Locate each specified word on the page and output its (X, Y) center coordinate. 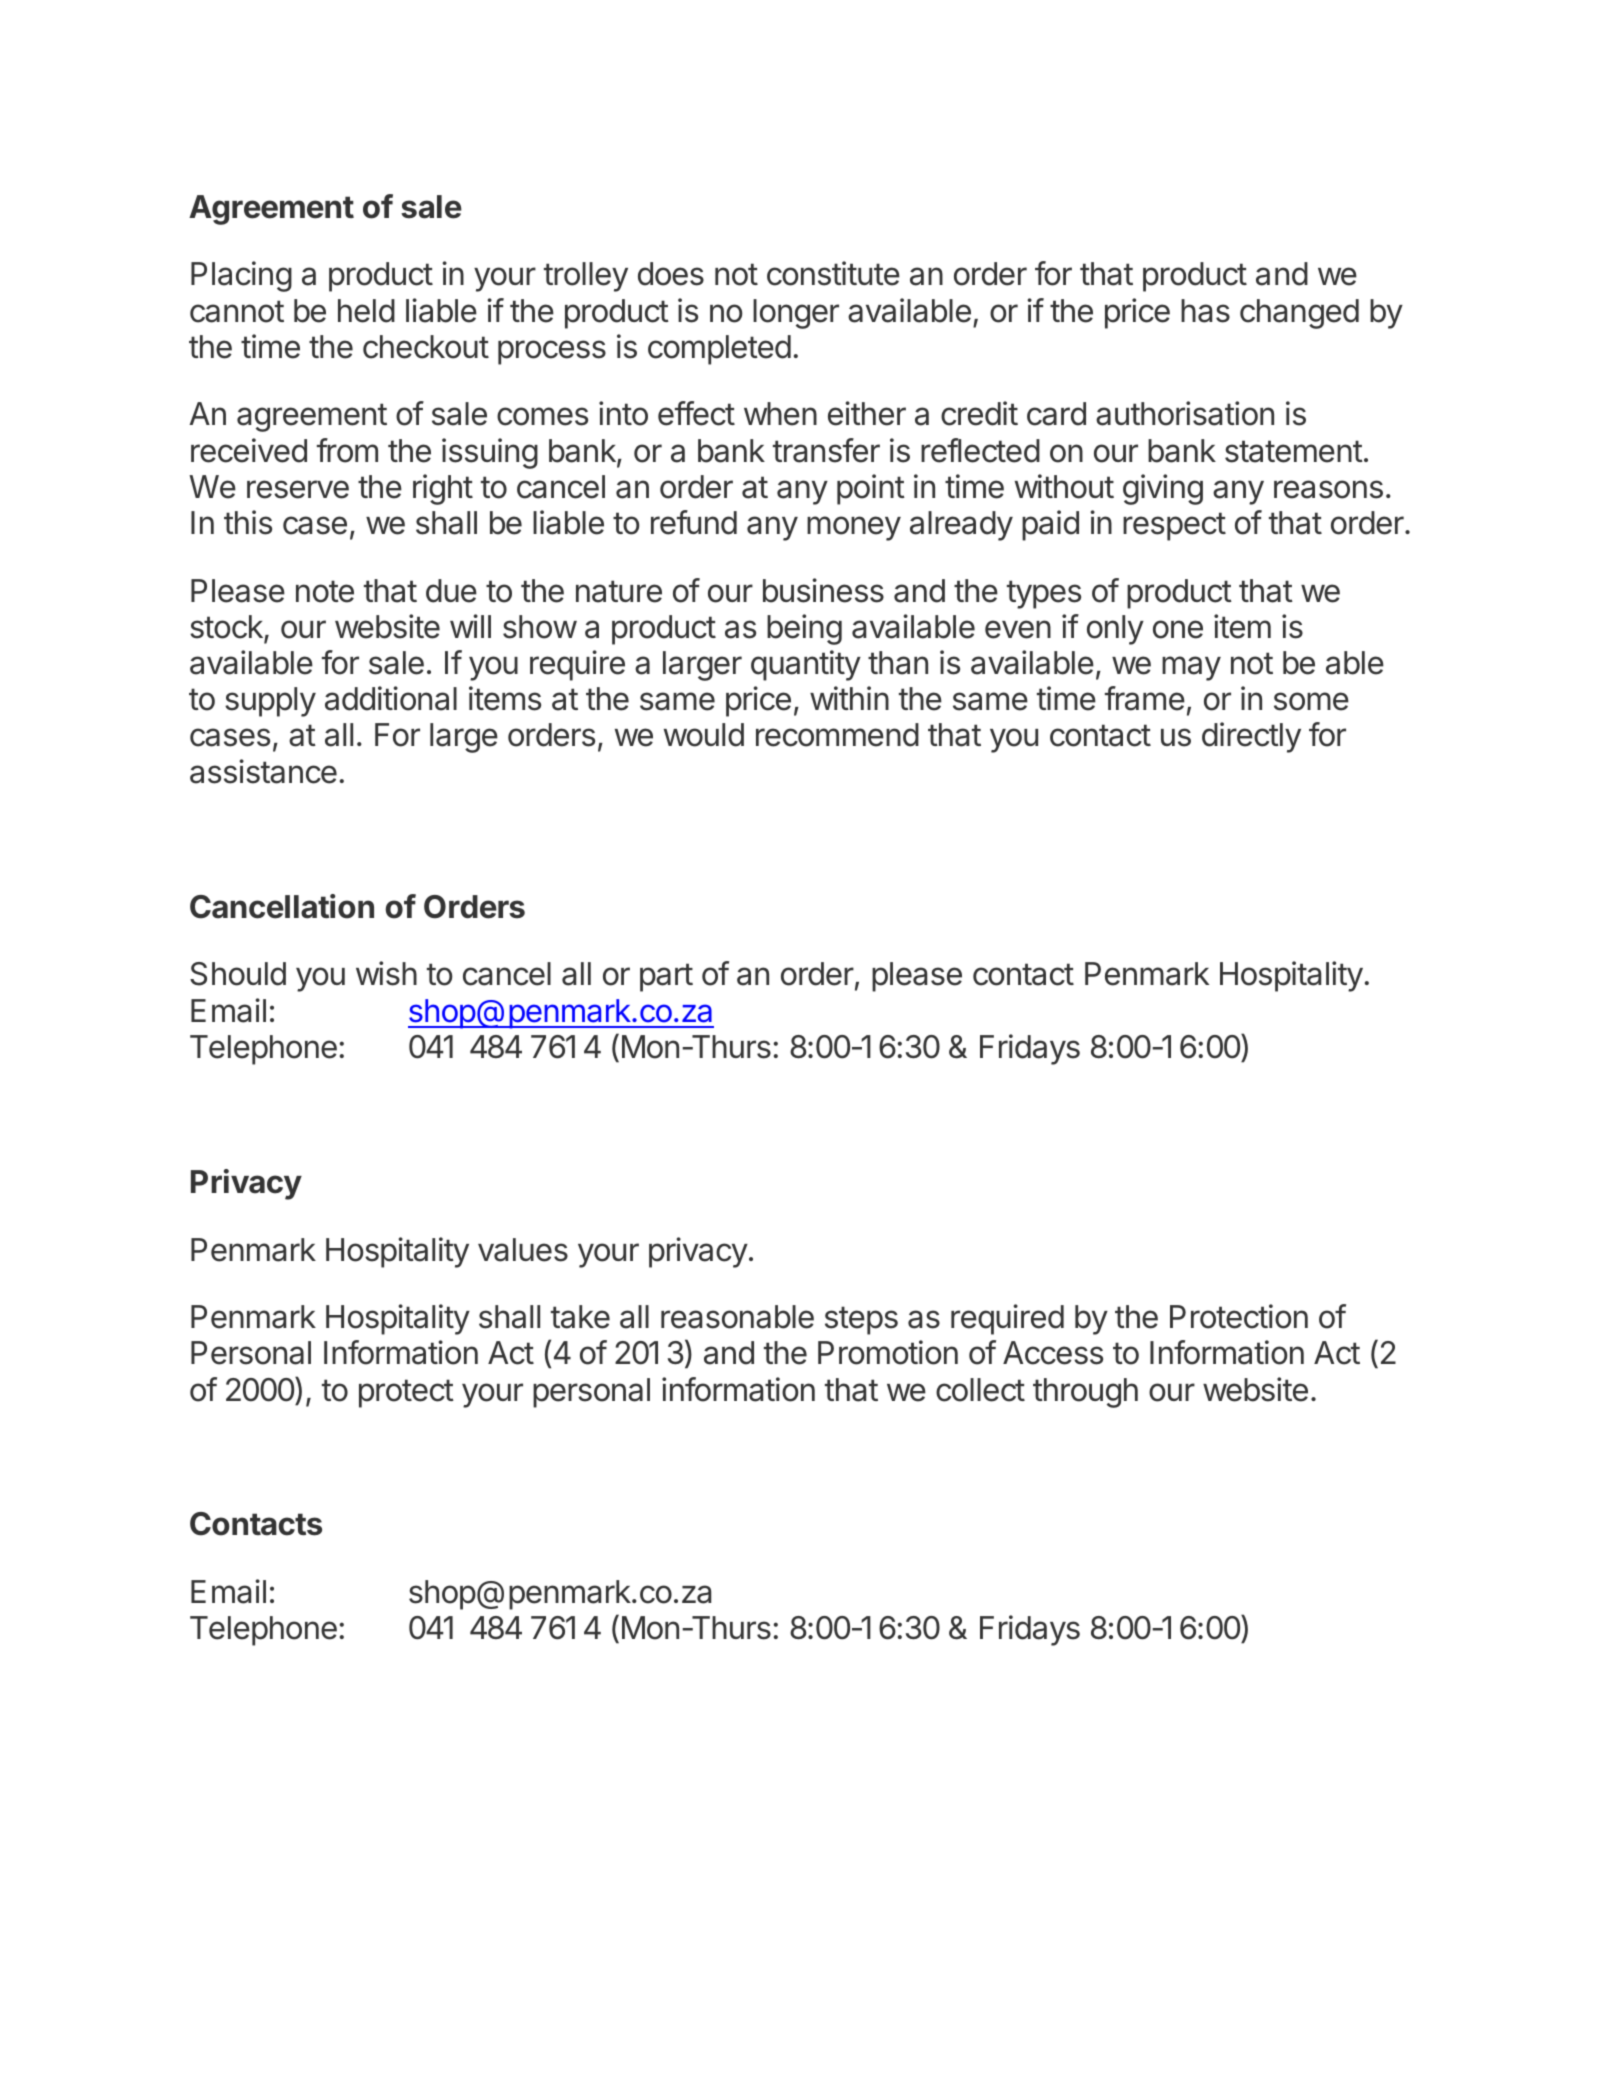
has (1205, 311)
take (580, 1317)
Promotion (888, 1352)
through (1085, 1393)
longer (796, 314)
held (366, 311)
